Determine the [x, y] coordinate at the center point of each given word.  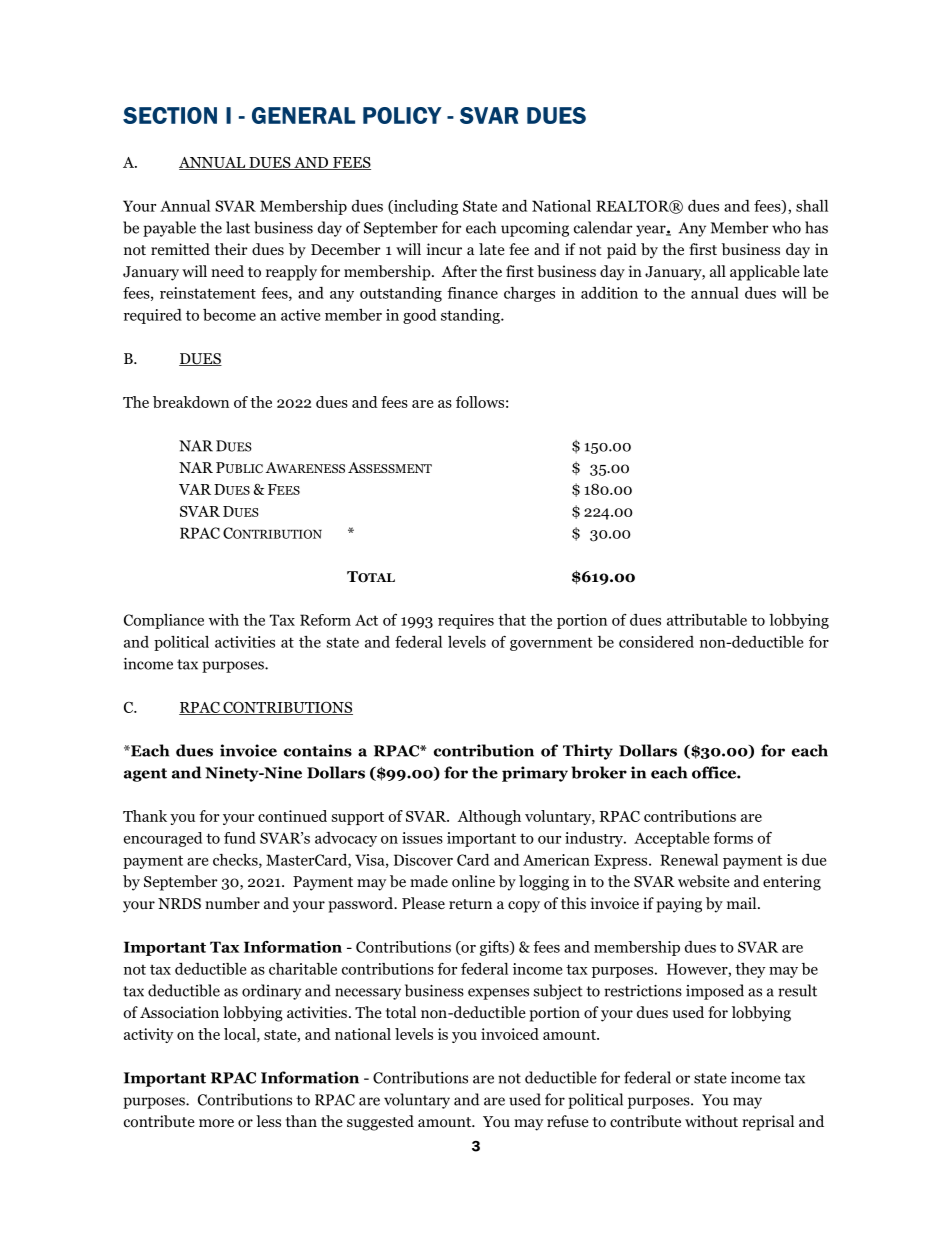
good [419, 316]
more [216, 1123]
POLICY [402, 115]
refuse [568, 1121]
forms [733, 838]
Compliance [164, 621]
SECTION [170, 115]
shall [812, 206]
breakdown [191, 402]
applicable [765, 273]
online [473, 881]
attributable [707, 620]
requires [466, 621]
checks [236, 861]
